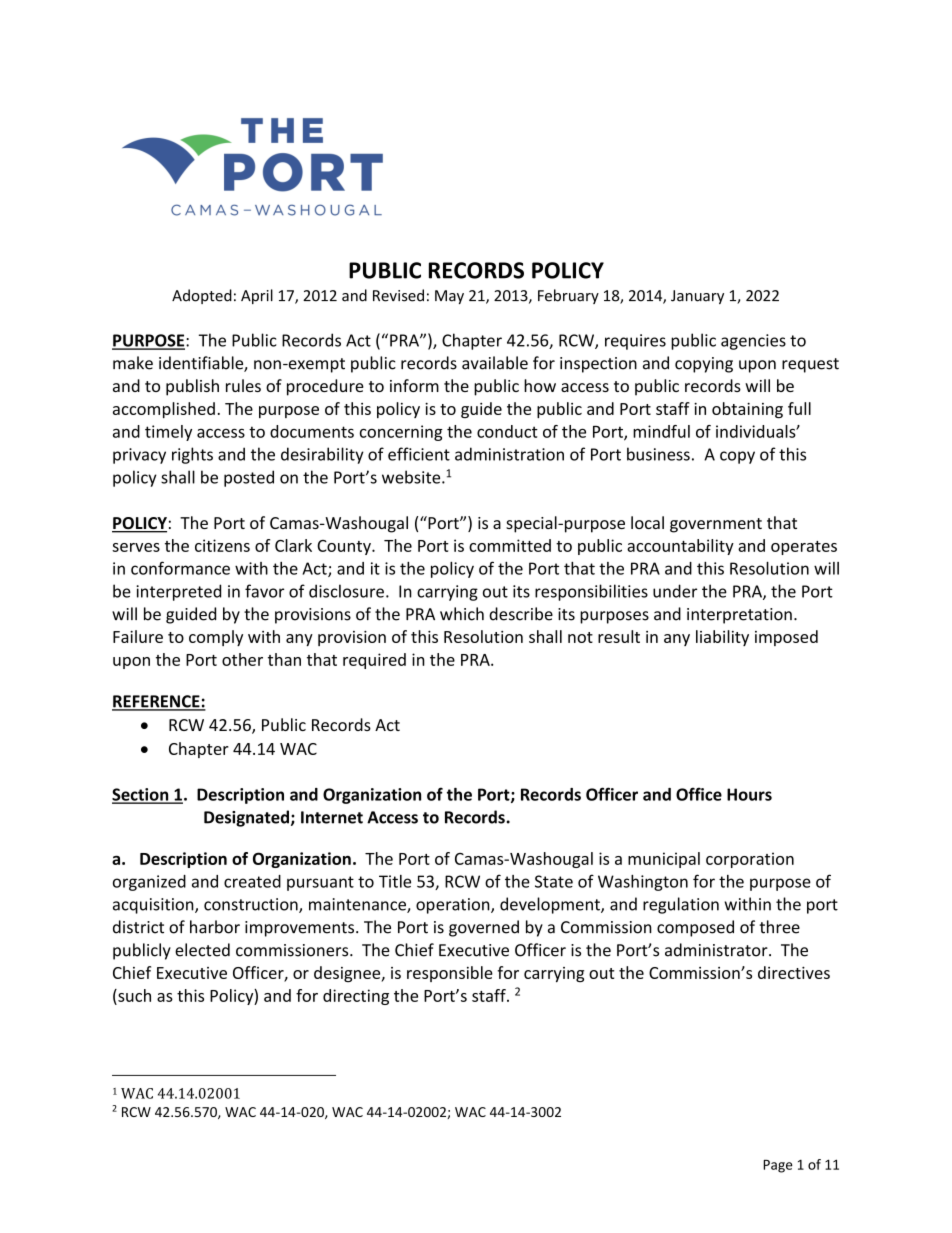 The width and height of the page is (952, 1233). I want to click on Hours, so click(749, 794).
